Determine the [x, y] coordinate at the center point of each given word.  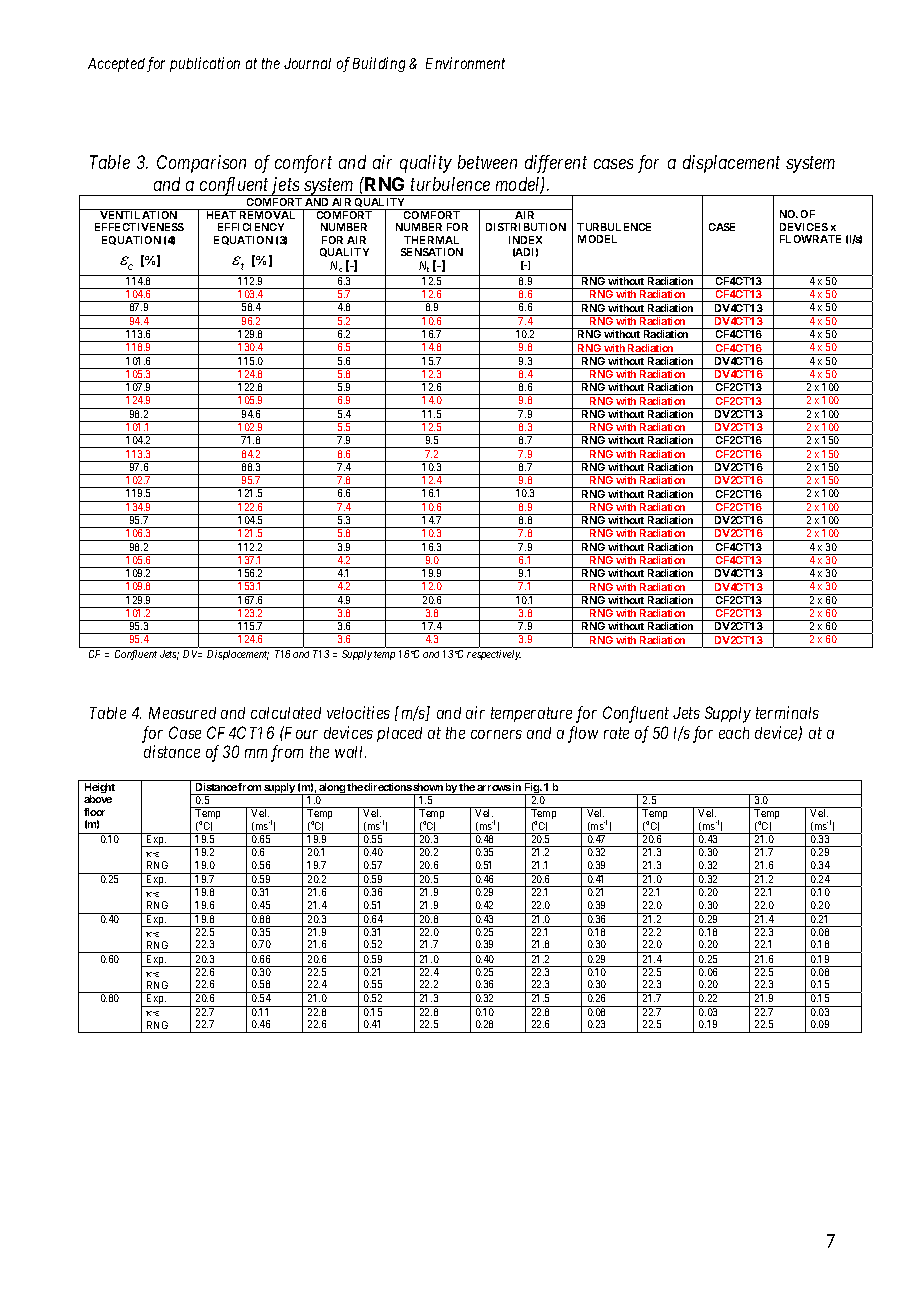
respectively [494, 655]
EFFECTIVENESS [139, 227]
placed [399, 734]
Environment [465, 63]
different [556, 164]
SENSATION [432, 252]
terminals [787, 712]
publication [205, 64]
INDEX [525, 240]
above [98, 799]
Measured [182, 713]
